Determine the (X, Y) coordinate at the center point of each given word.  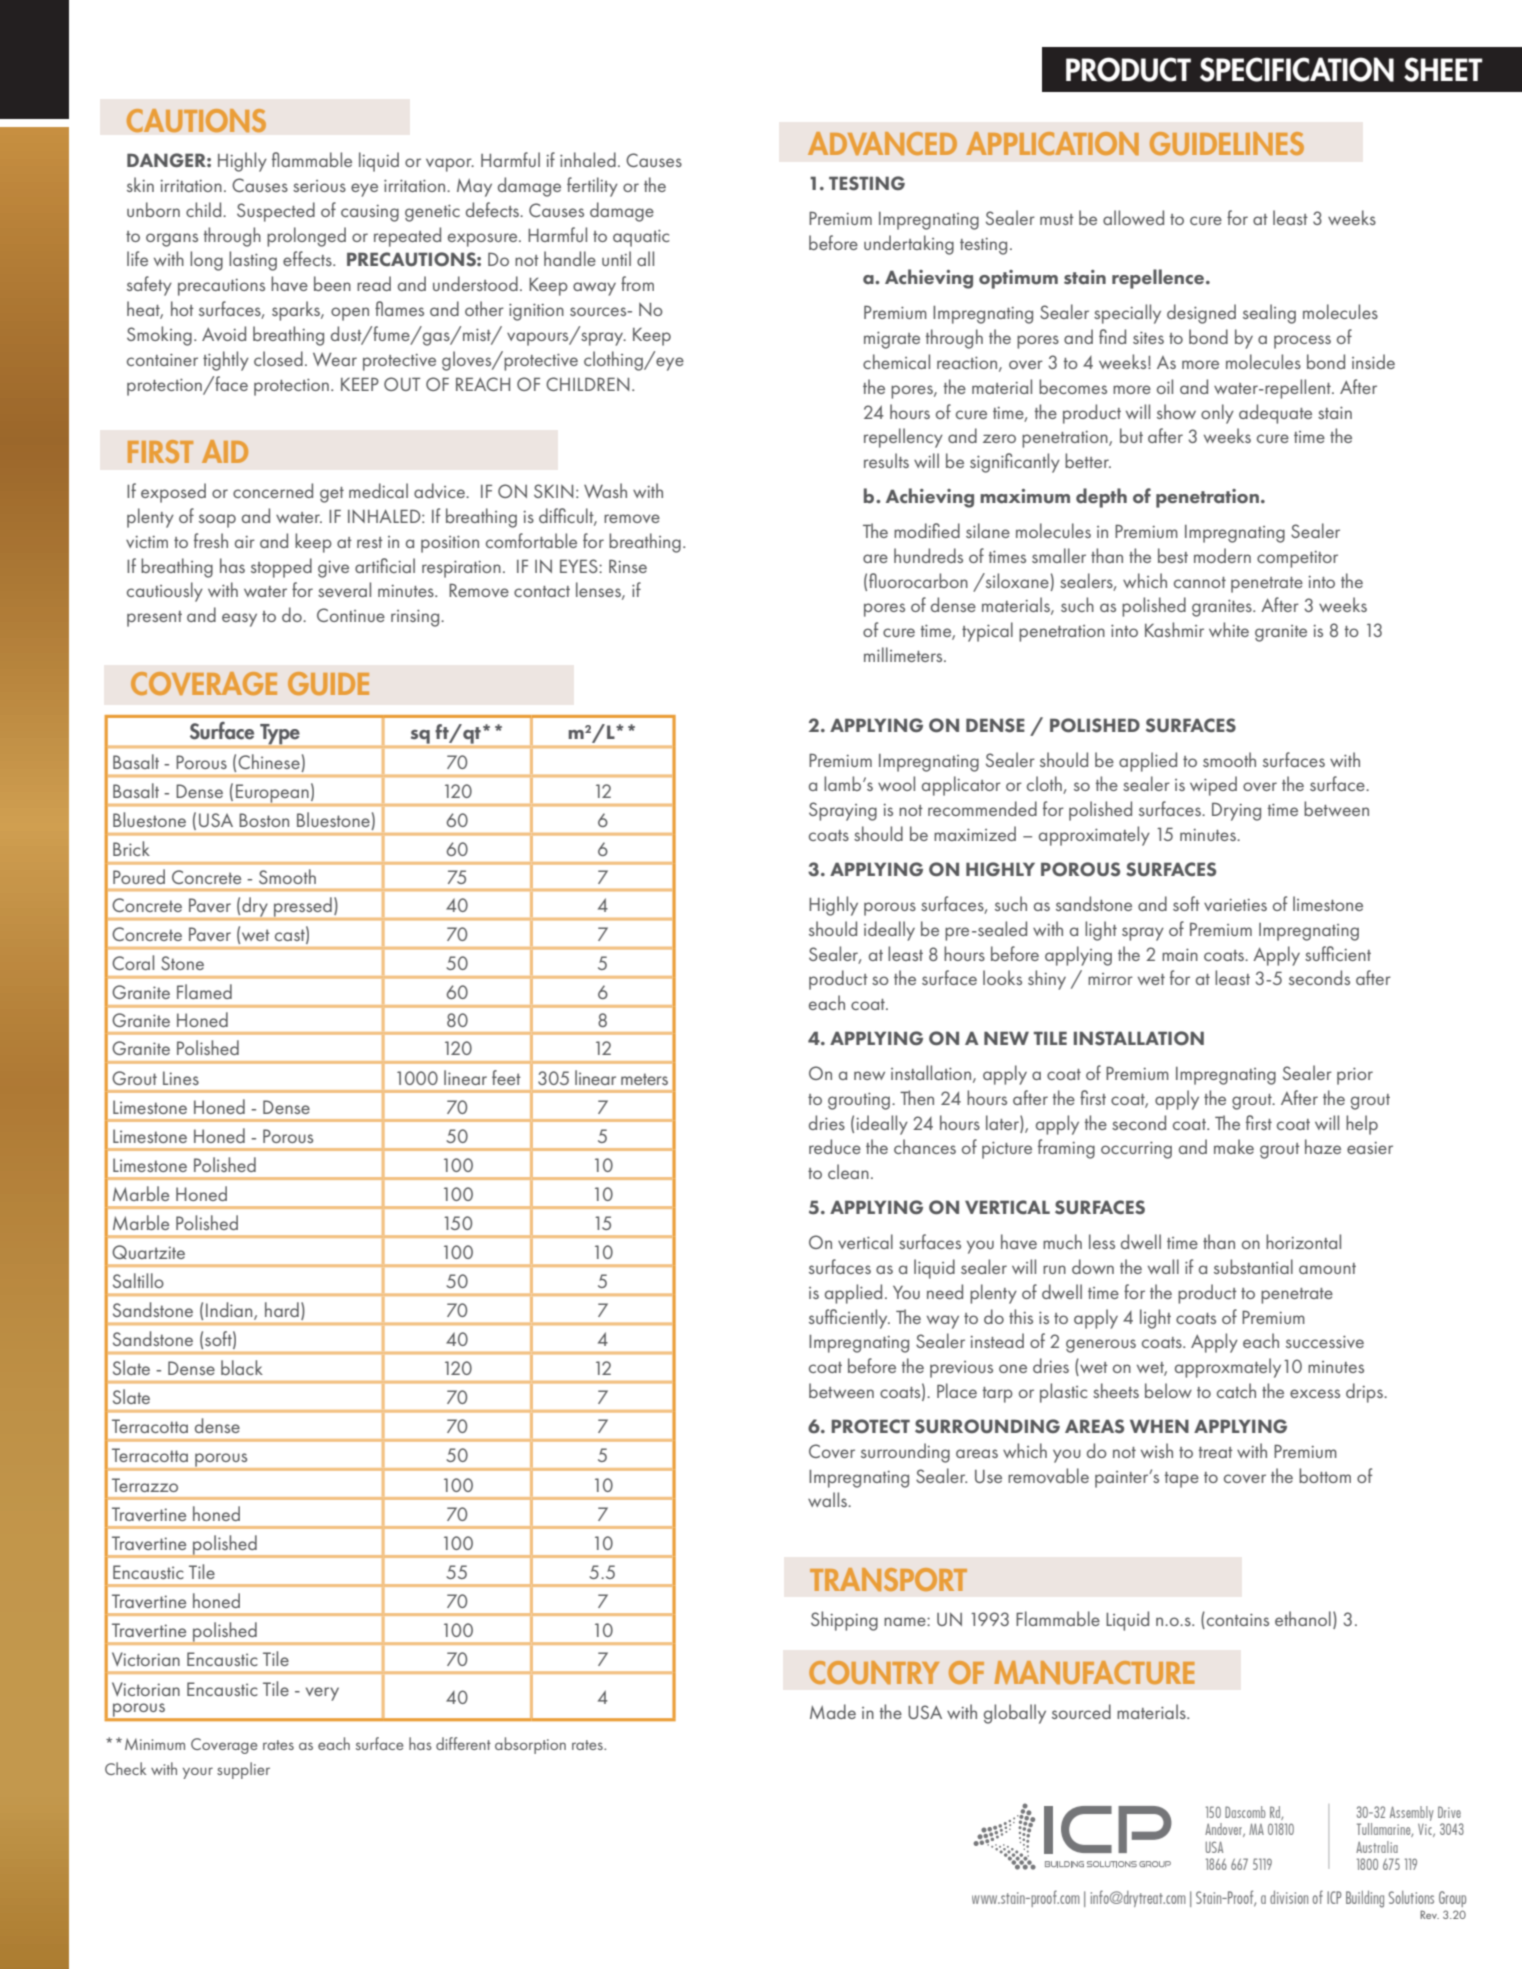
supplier (243, 1770)
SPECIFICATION (1297, 69)
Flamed (204, 991)
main (1180, 954)
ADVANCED (882, 143)
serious (319, 186)
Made (833, 1711)
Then (917, 1097)
